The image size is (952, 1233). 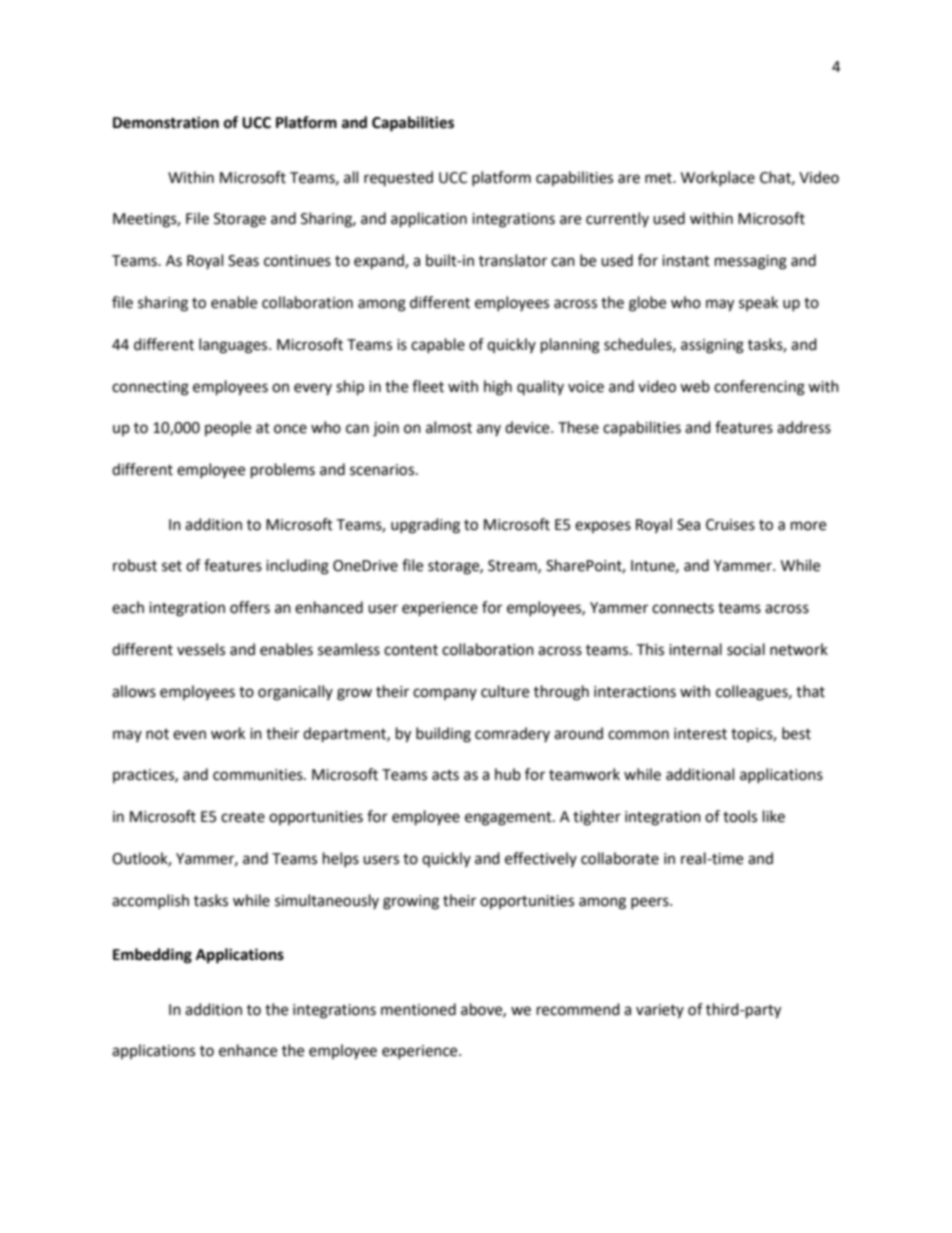 What do you see at coordinates (152, 956) in the screenshot?
I see `Embedding` at bounding box center [152, 956].
